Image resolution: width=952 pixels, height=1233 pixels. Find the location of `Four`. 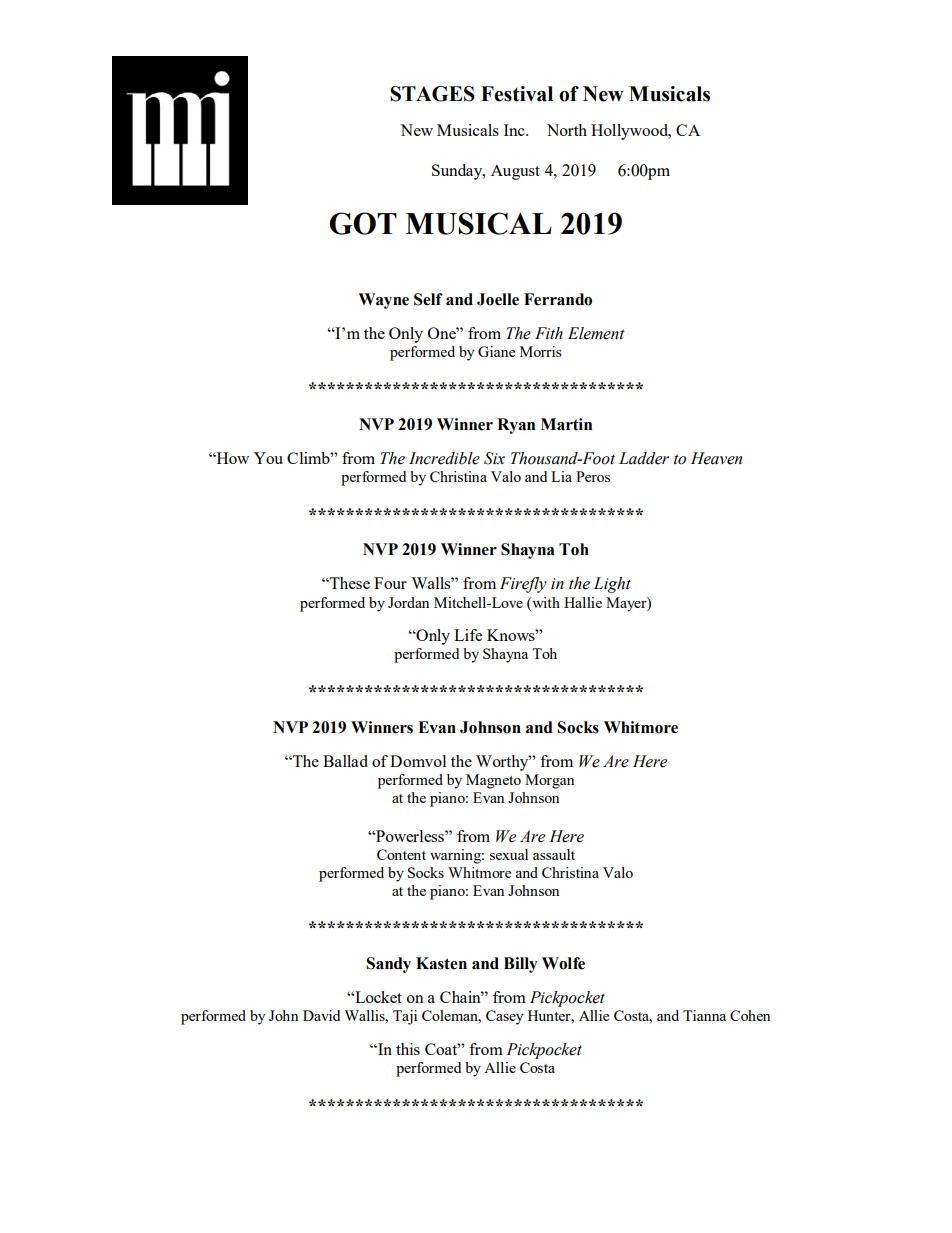

Four is located at coordinates (390, 583).
